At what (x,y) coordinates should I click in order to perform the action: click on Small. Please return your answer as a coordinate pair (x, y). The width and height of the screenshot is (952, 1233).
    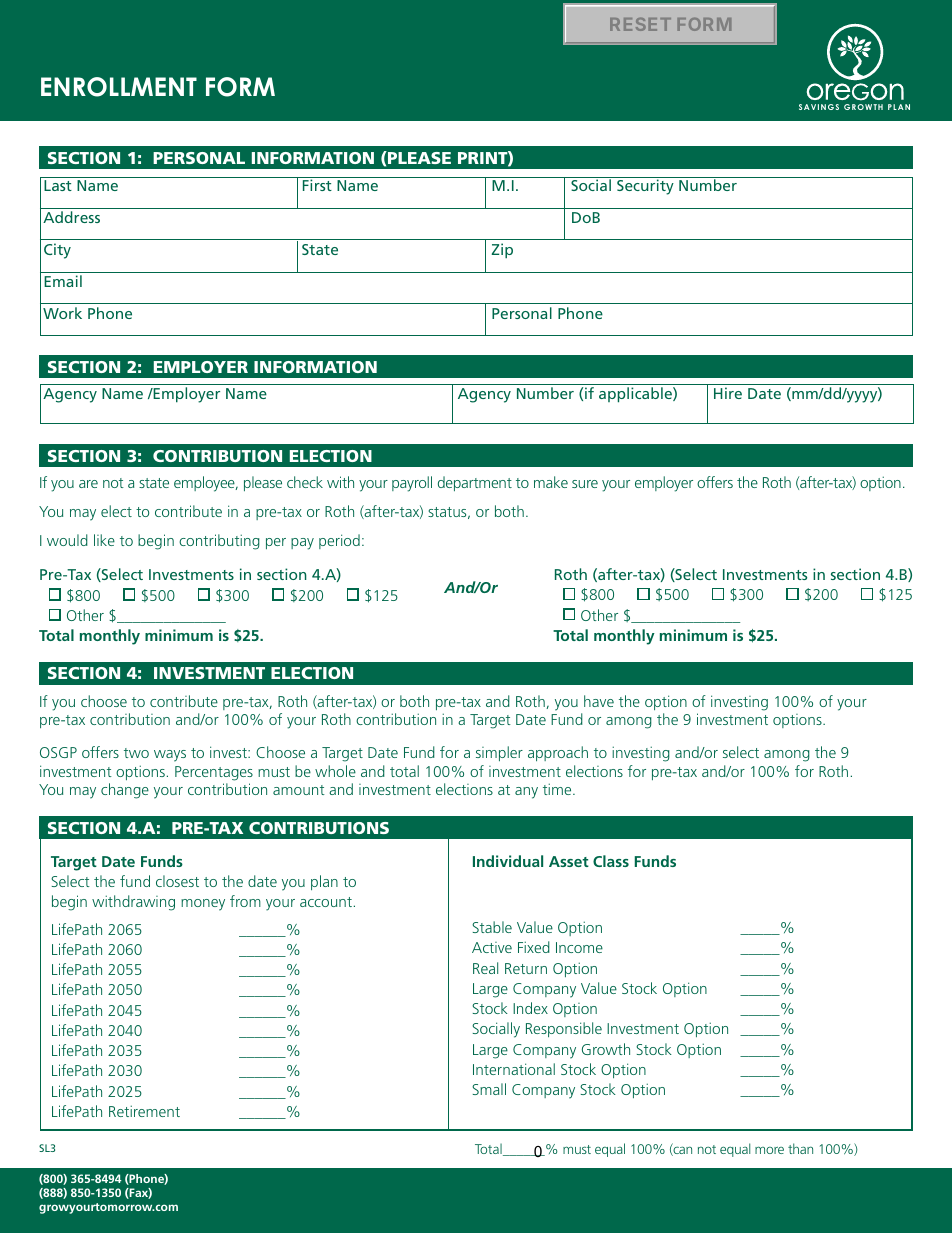
    Looking at the image, I should click on (489, 1089).
